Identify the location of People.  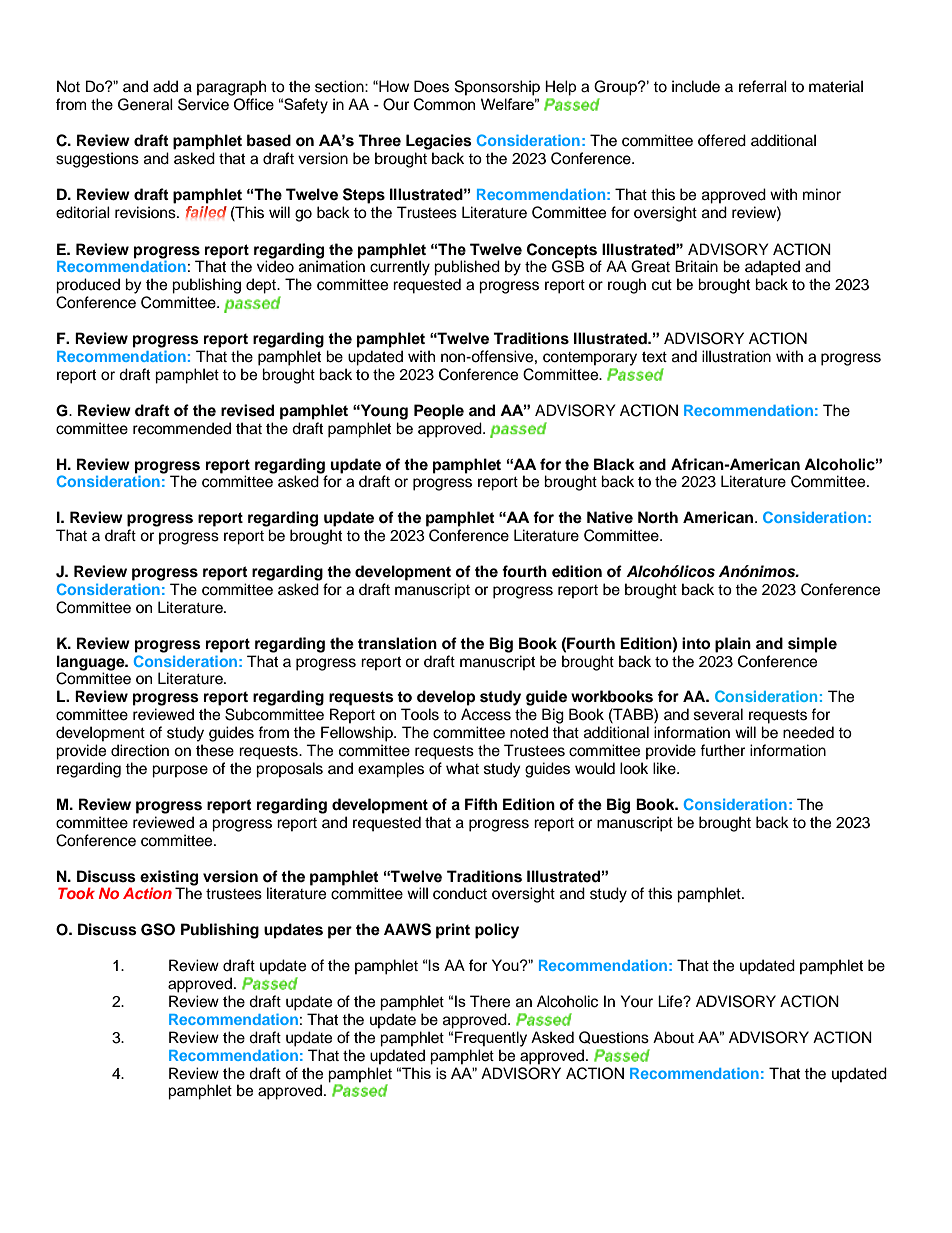
(439, 412).
